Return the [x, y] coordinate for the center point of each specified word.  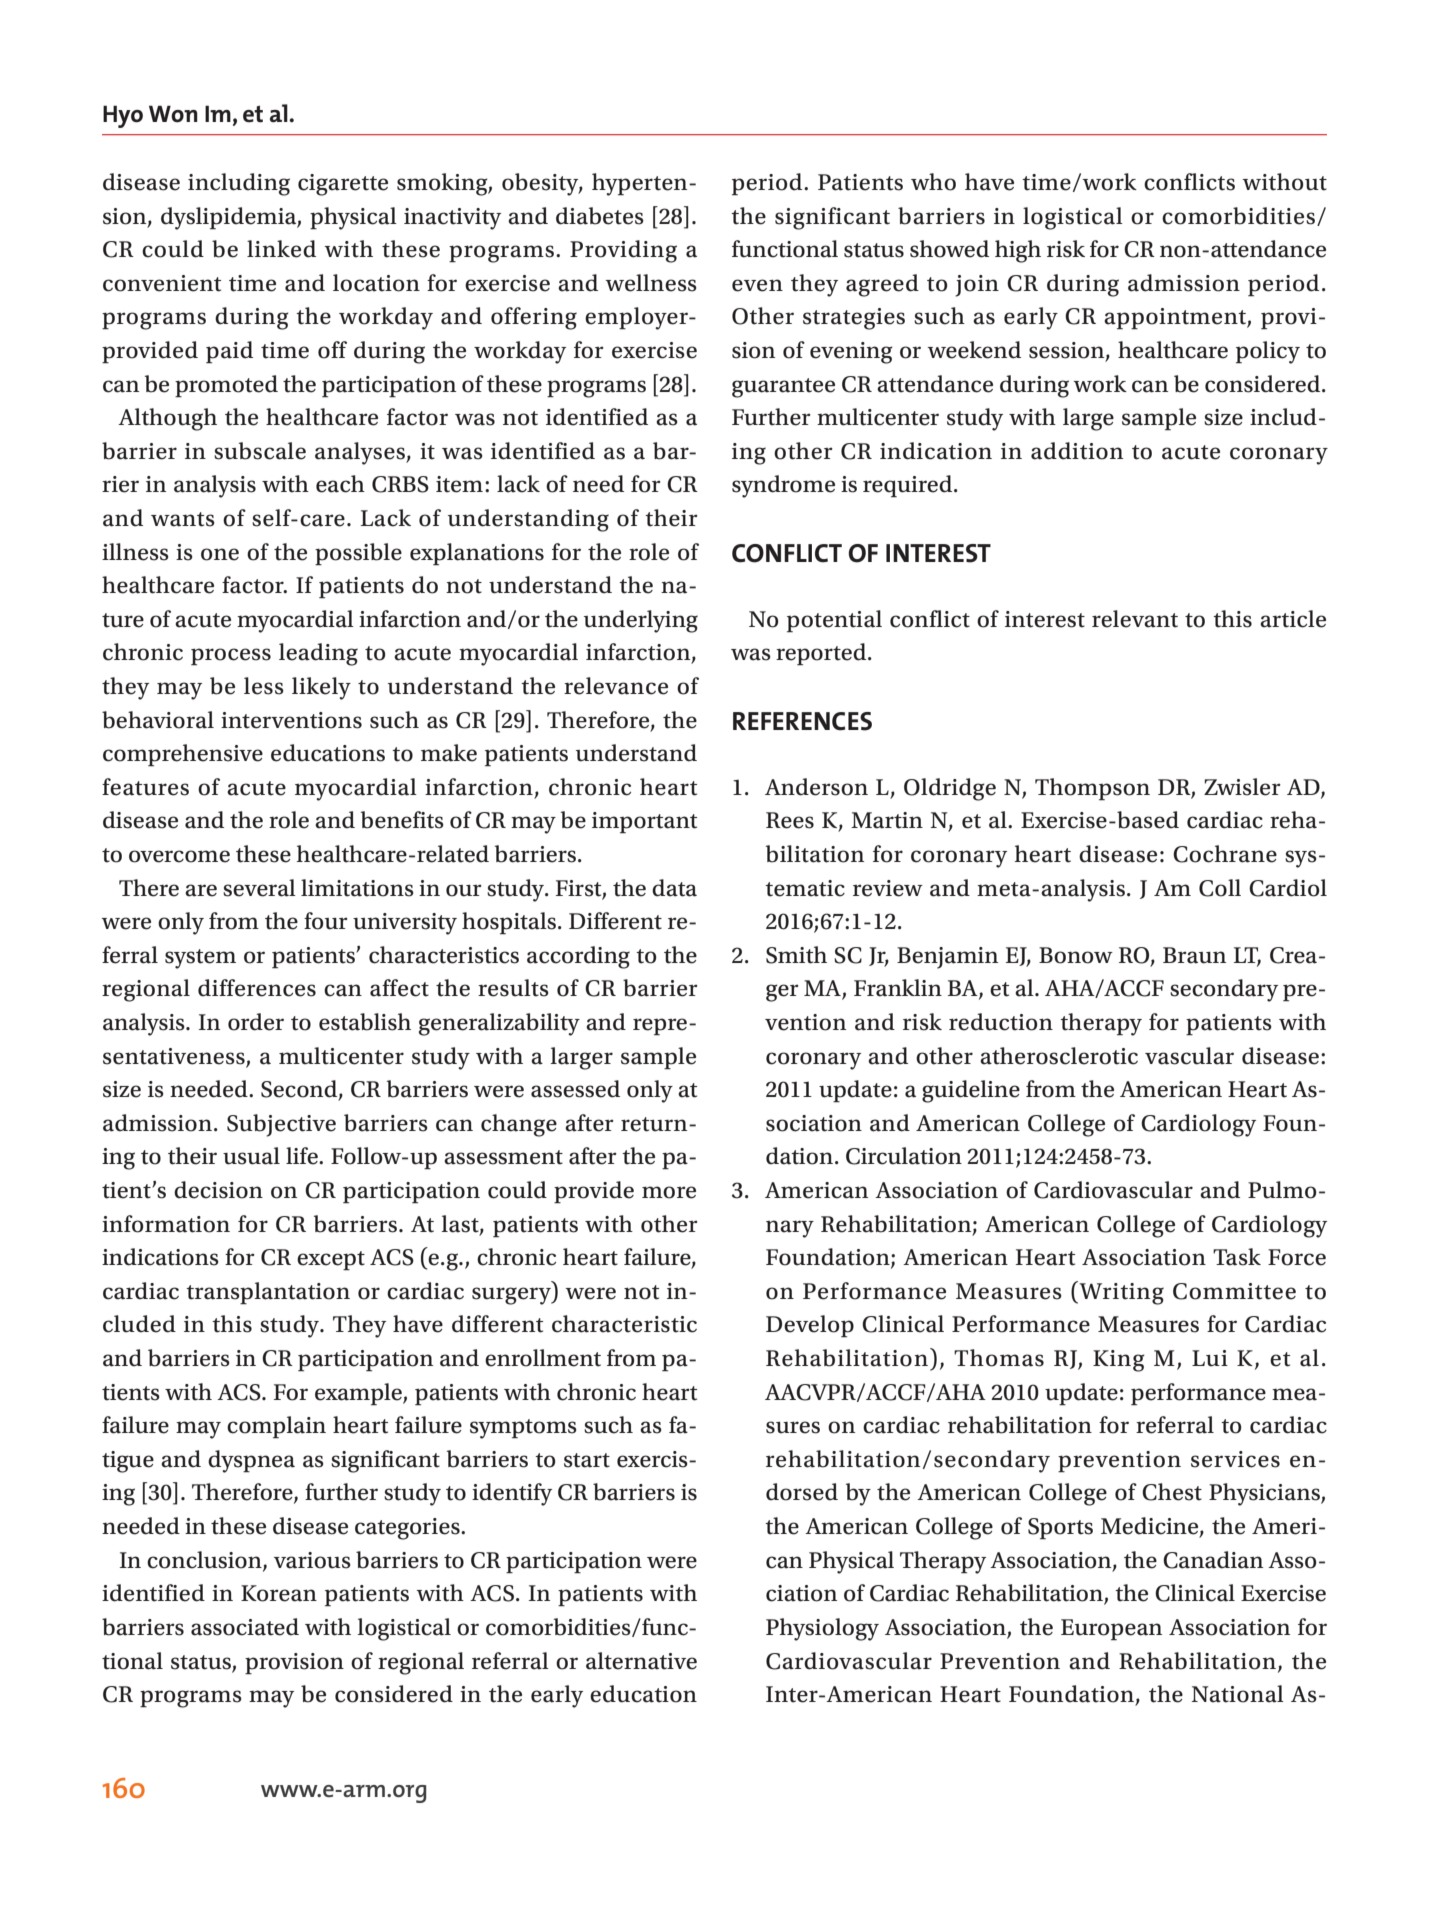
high [1018, 251]
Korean [279, 1593]
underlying [641, 621]
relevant [1135, 619]
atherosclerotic [1059, 1056]
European [1111, 1630]
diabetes [600, 216]
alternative [641, 1661]
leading [318, 654]
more [669, 1192]
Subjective [281, 1125]
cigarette [343, 185]
